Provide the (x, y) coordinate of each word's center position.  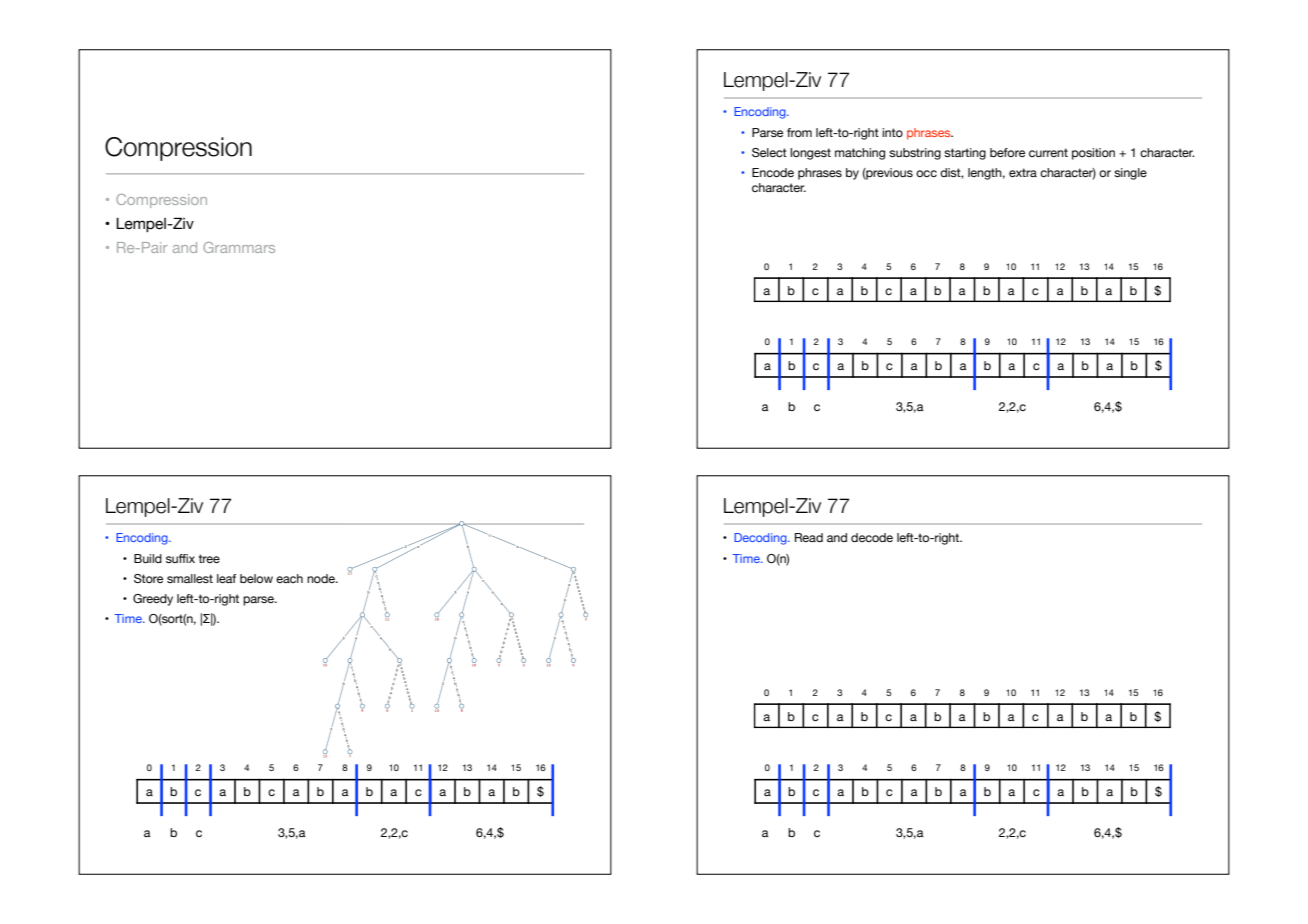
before (1007, 152)
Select (769, 152)
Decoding (761, 539)
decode (872, 537)
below (256, 578)
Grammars (239, 247)
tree (209, 558)
